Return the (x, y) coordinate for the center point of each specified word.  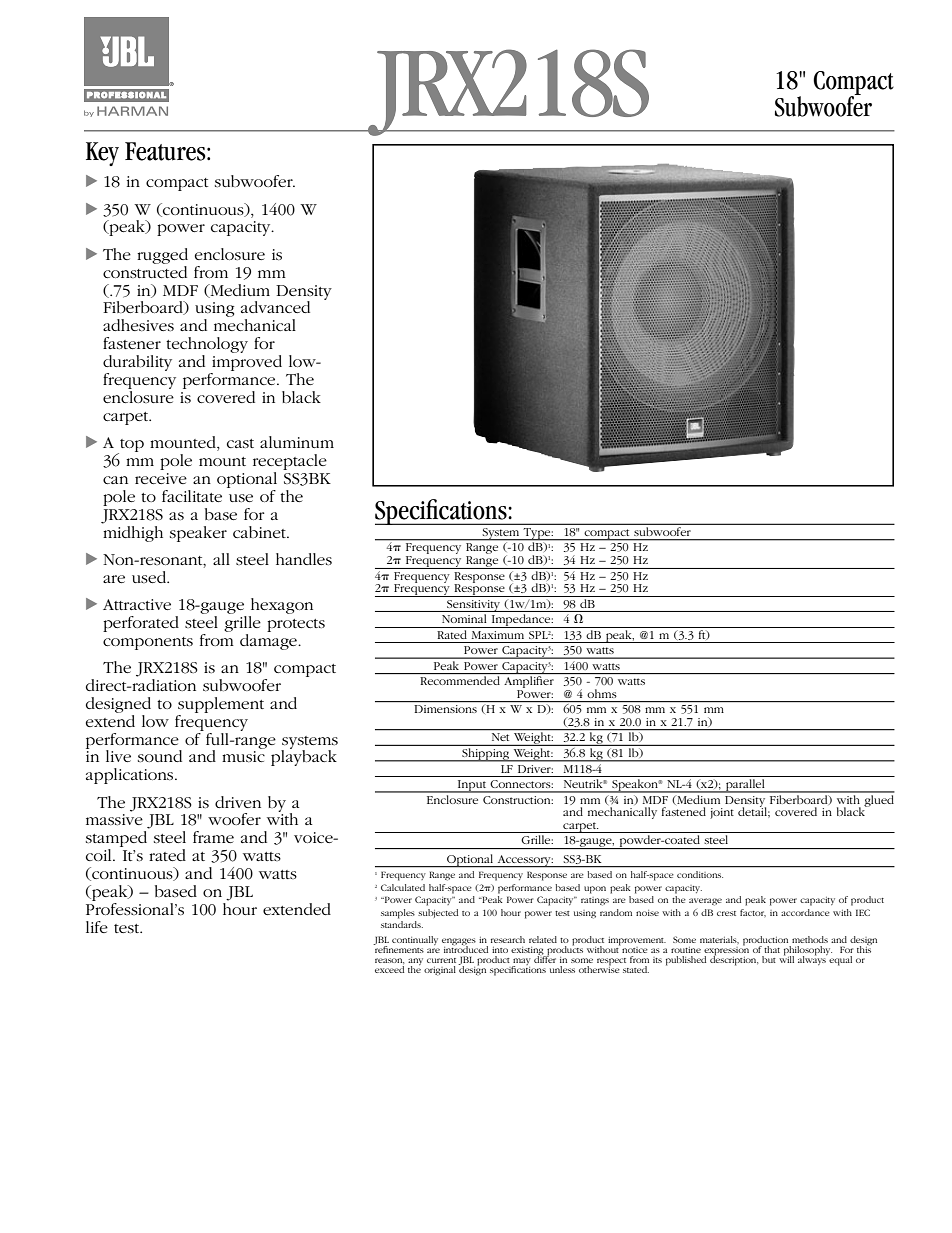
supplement (221, 705)
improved (246, 364)
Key (102, 154)
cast (240, 443)
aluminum (297, 442)
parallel (745, 786)
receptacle (290, 462)
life (97, 927)
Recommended (460, 680)
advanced (275, 307)
